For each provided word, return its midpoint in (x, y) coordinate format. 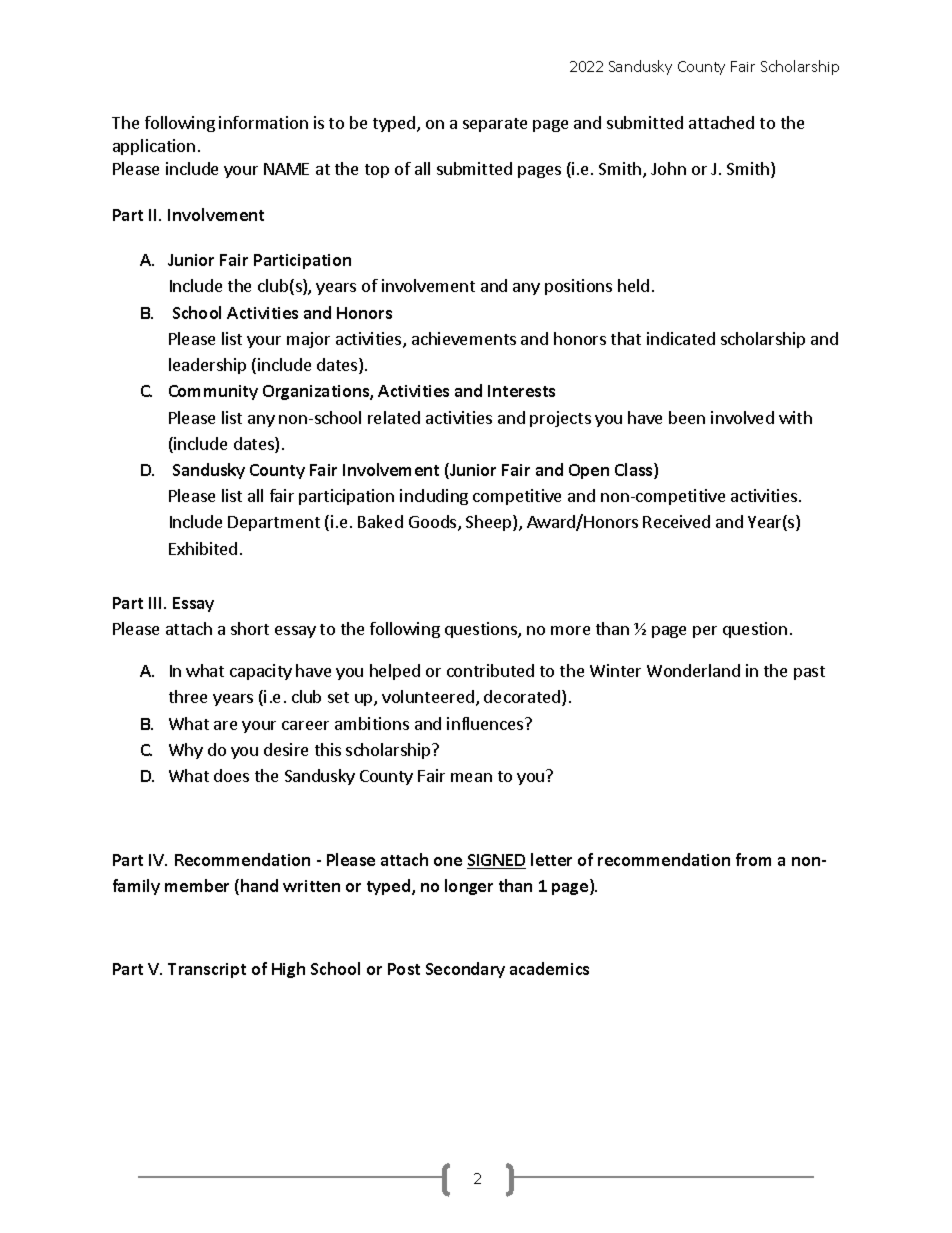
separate (495, 125)
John (668, 168)
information (263, 122)
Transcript (207, 970)
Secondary (465, 970)
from (753, 859)
